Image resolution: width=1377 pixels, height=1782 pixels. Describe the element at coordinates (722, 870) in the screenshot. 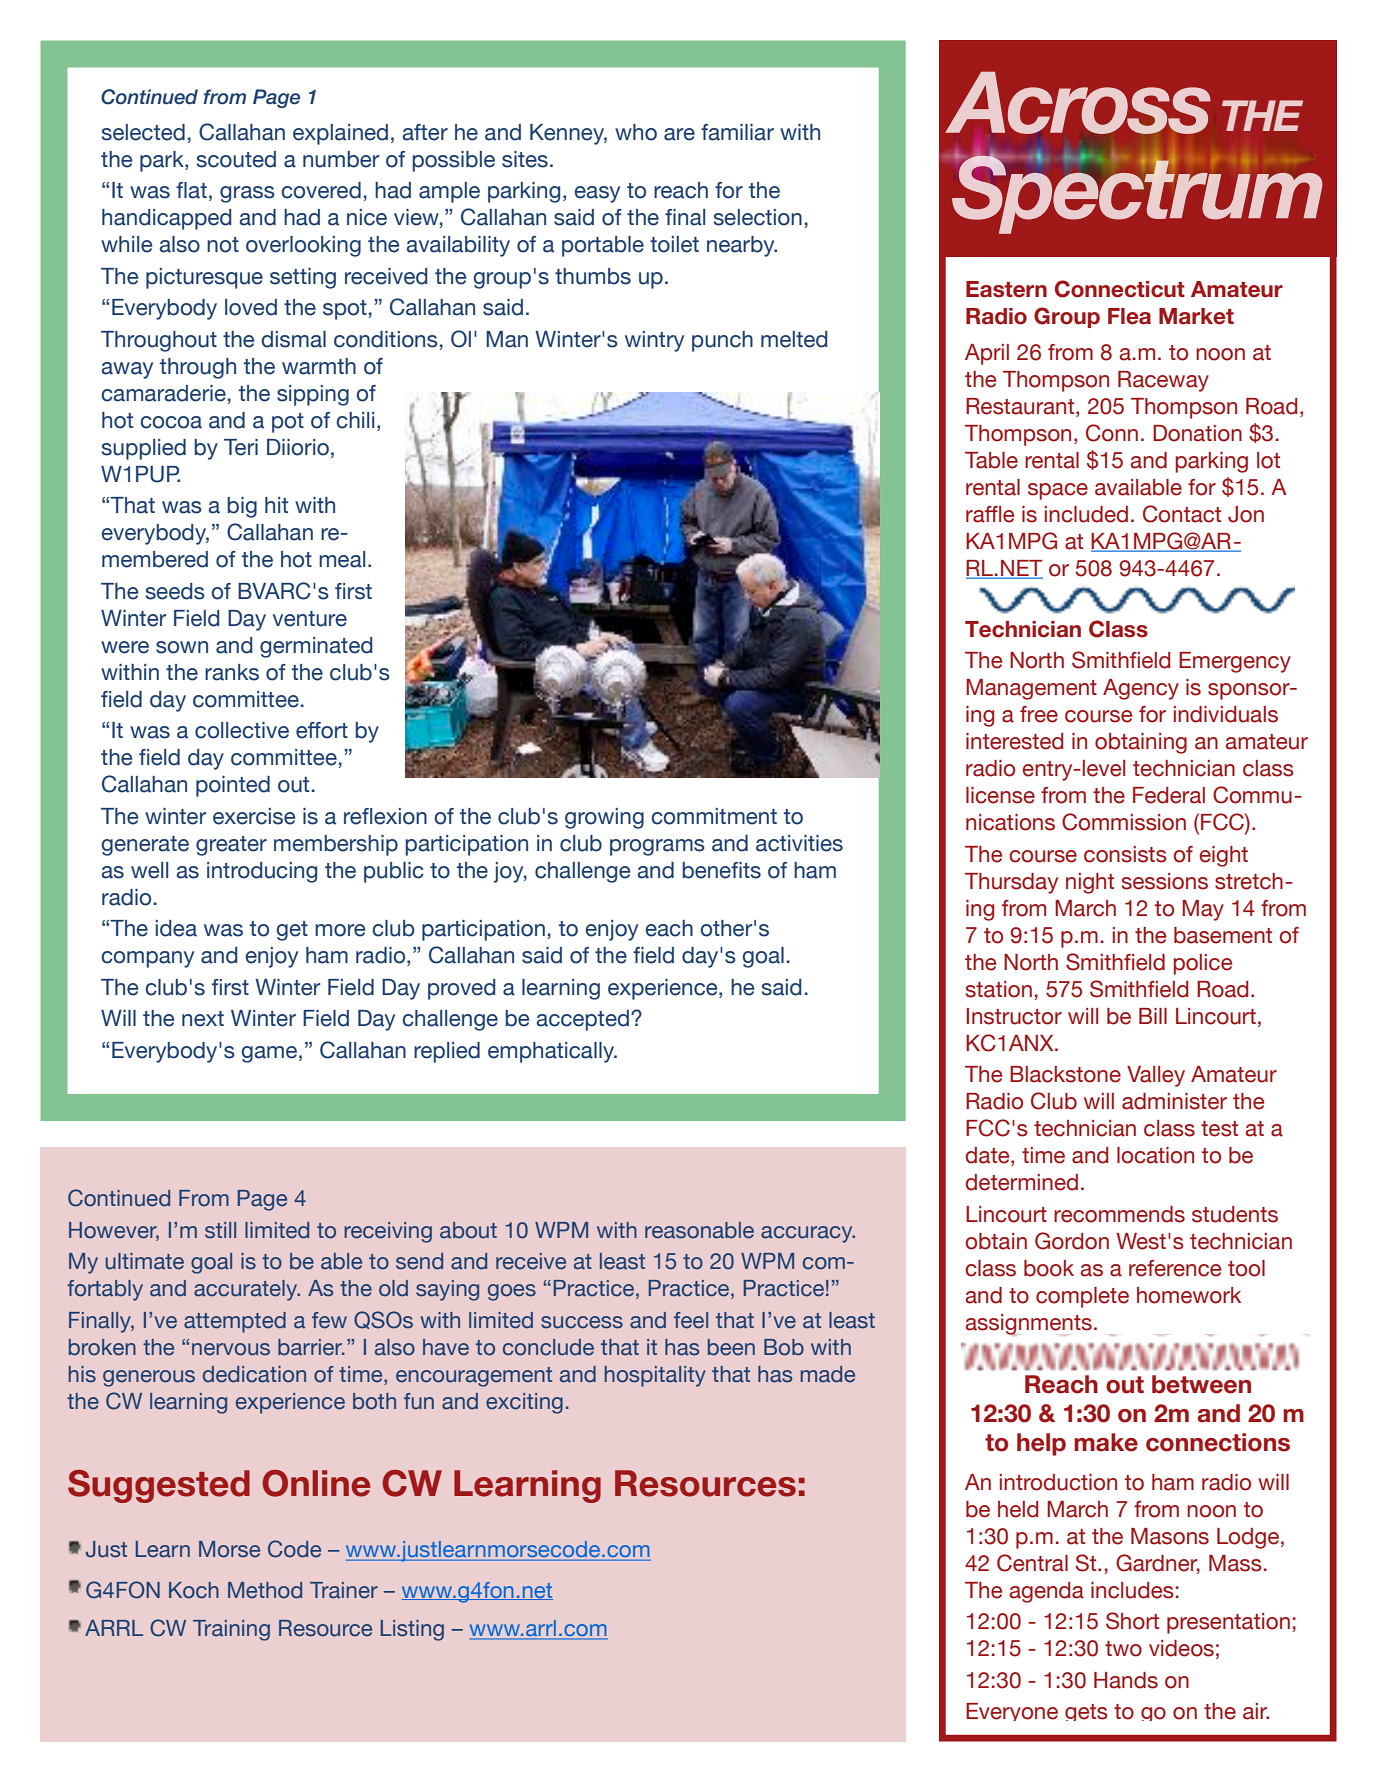

I see `benefits` at that location.
